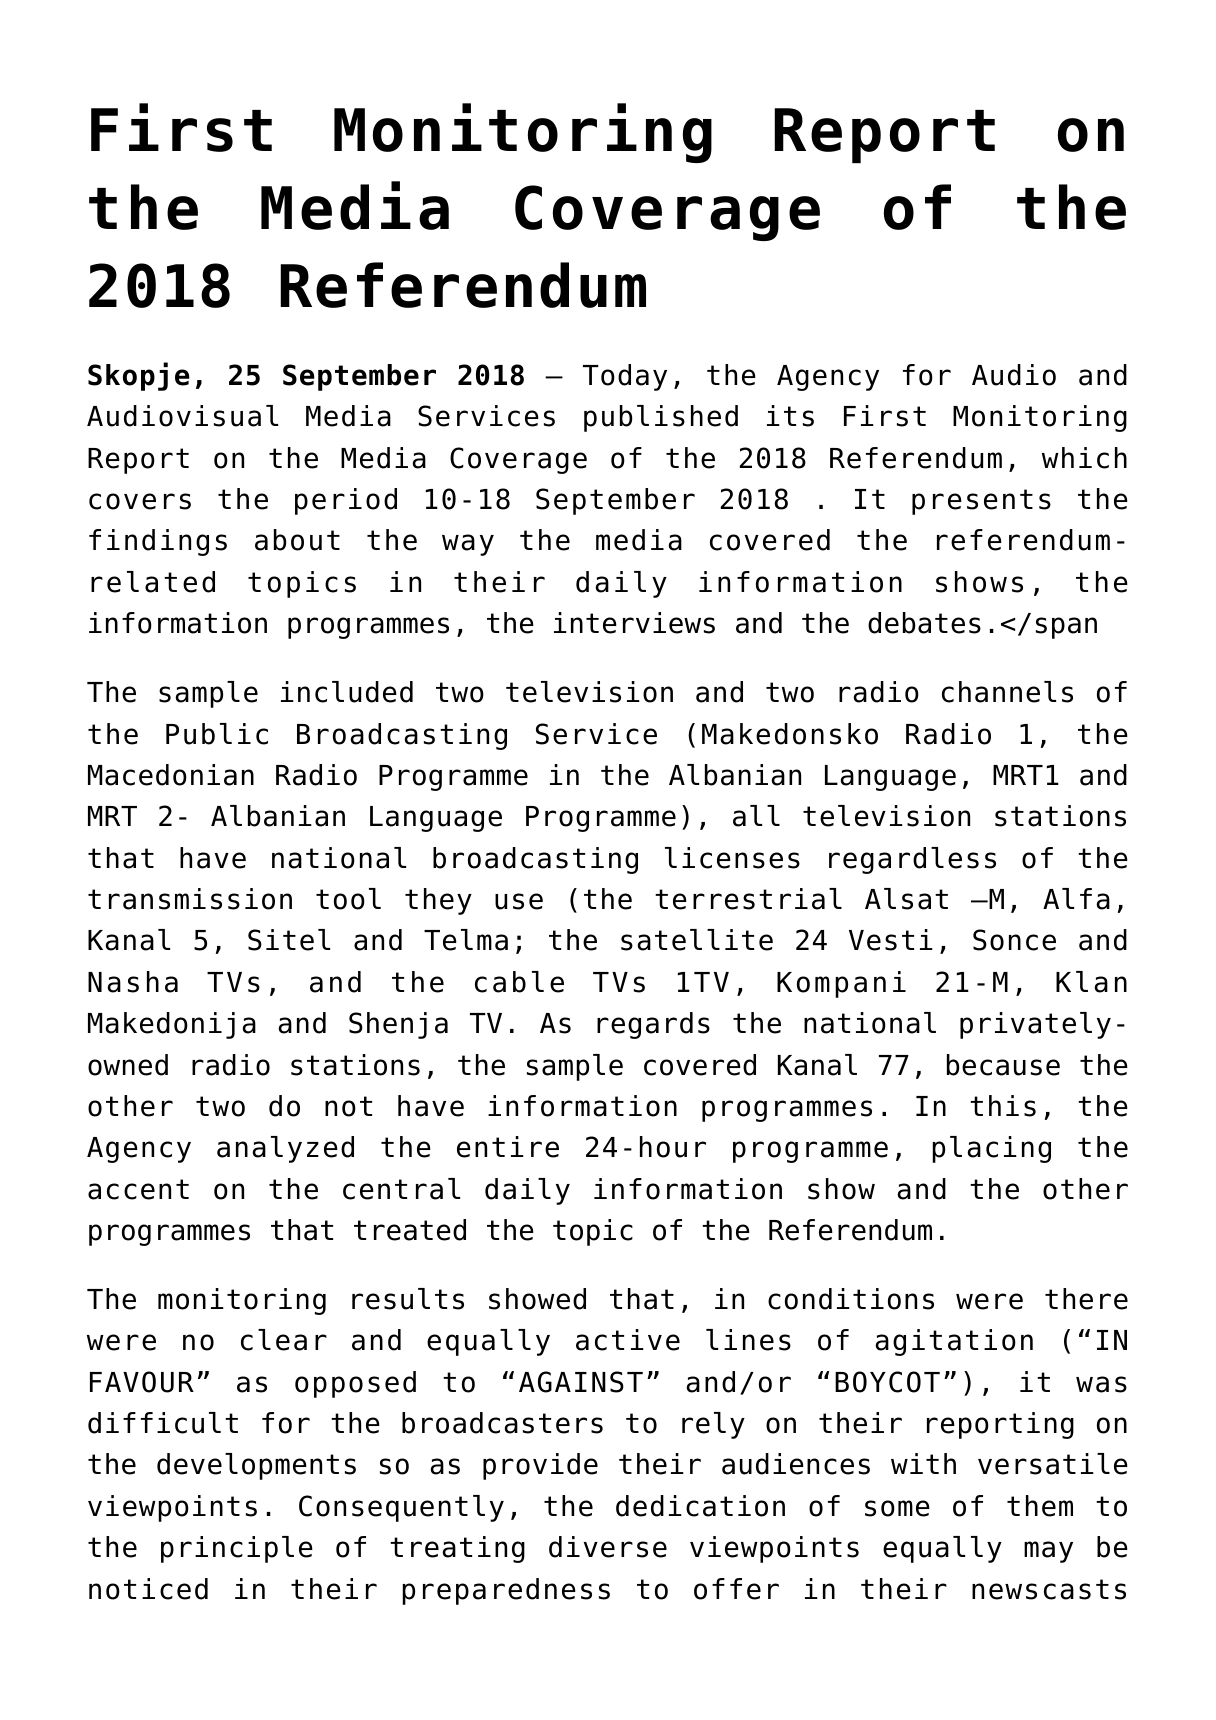 The width and height of the document is (1216, 1720). Describe the element at coordinates (1084, 458) in the document. I see `which` at that location.
